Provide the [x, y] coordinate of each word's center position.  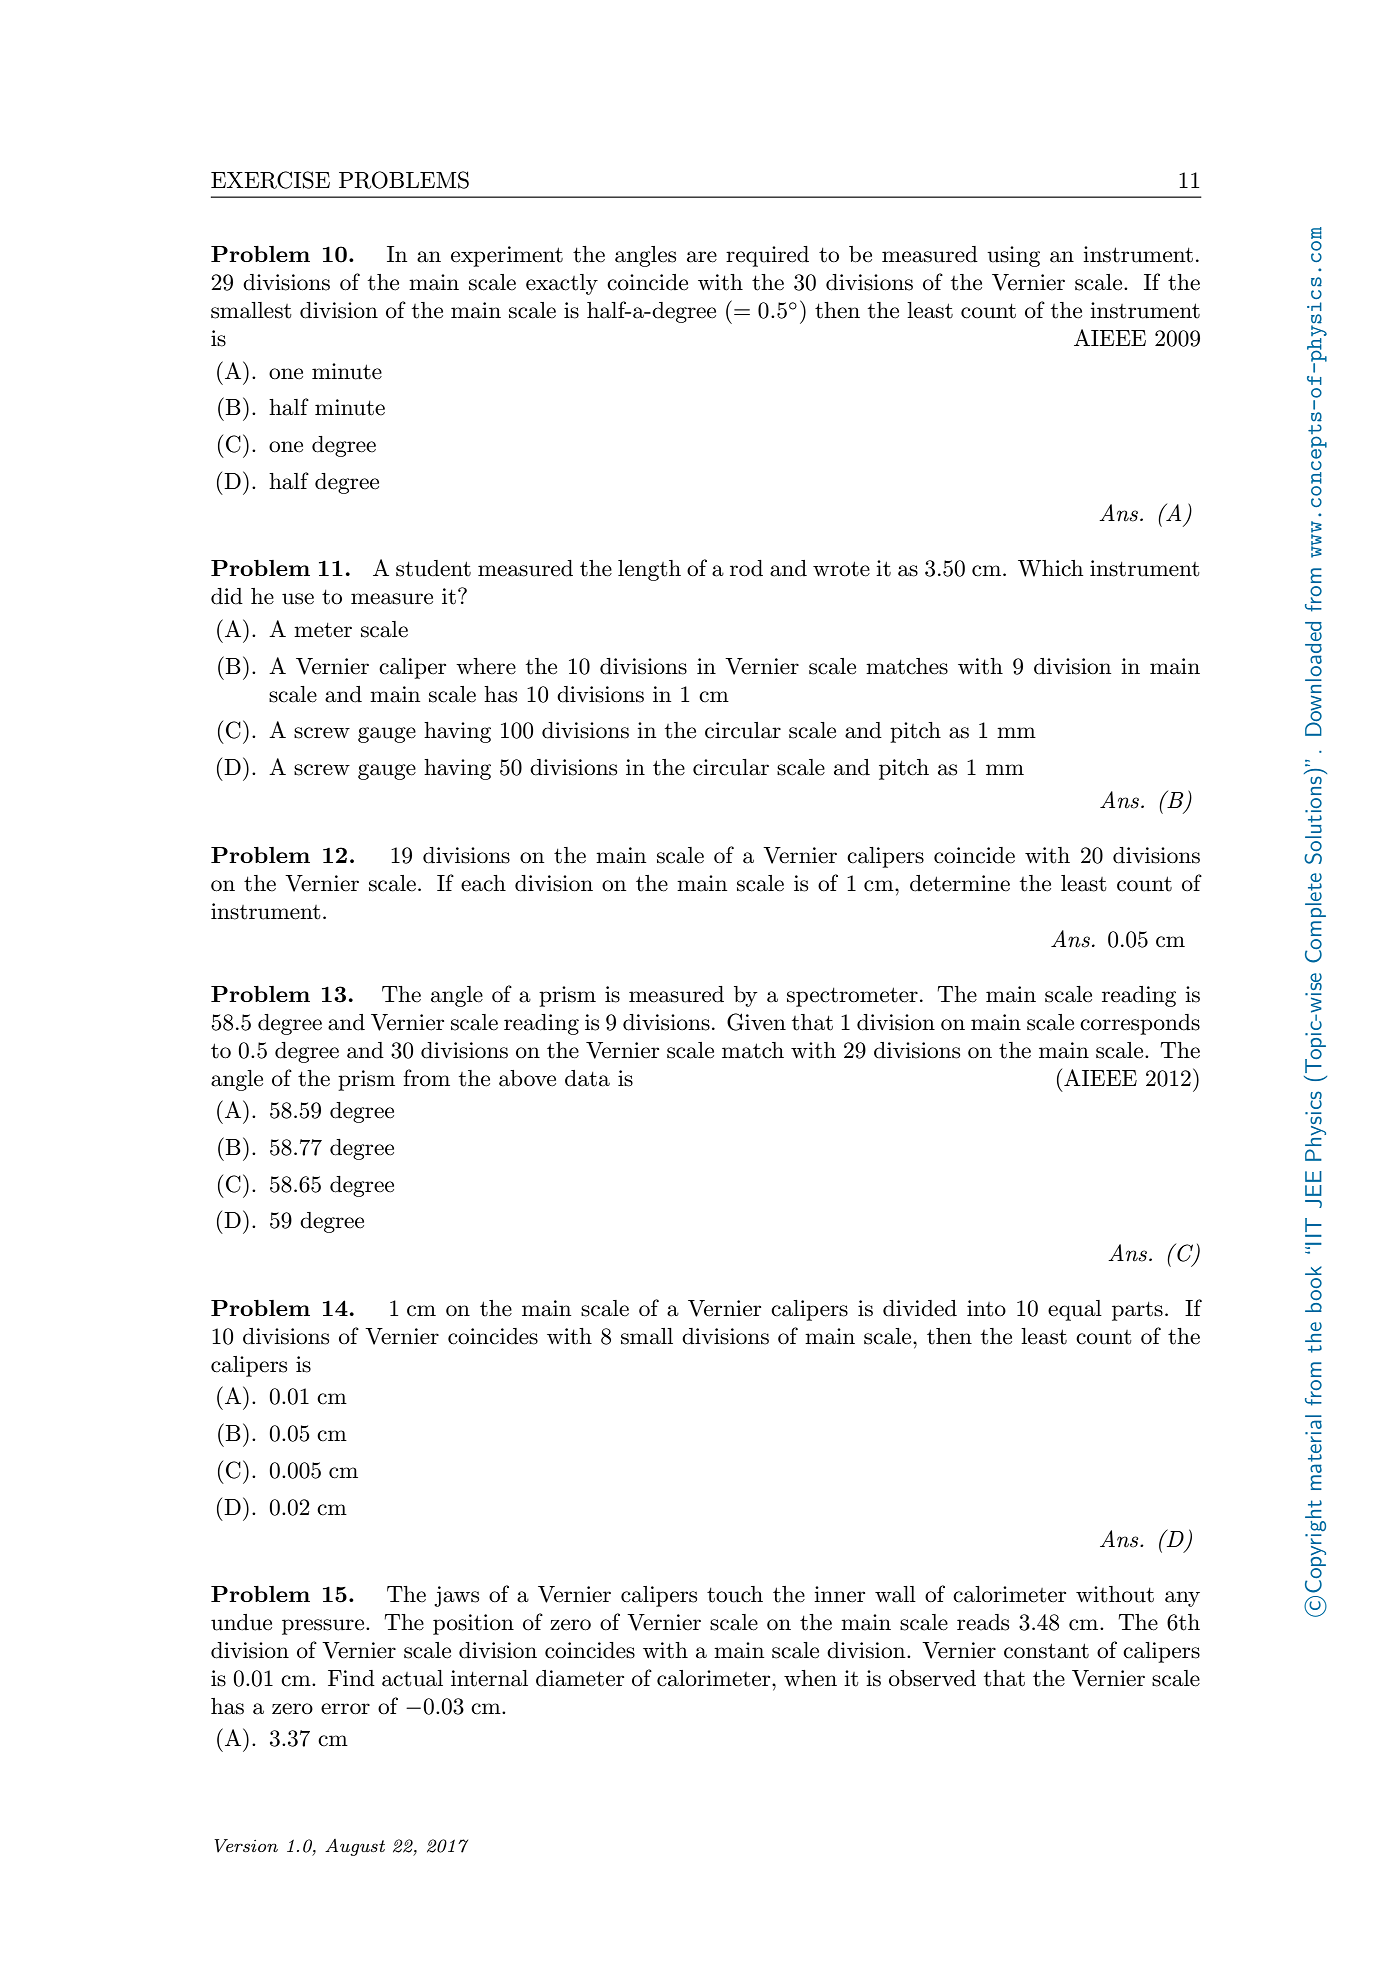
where [486, 666]
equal [1075, 1310]
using [1013, 256]
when [810, 1678]
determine [960, 883]
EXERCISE [270, 180]
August [355, 1847]
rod [746, 568]
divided [920, 1308]
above [527, 1078]
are [702, 257]
